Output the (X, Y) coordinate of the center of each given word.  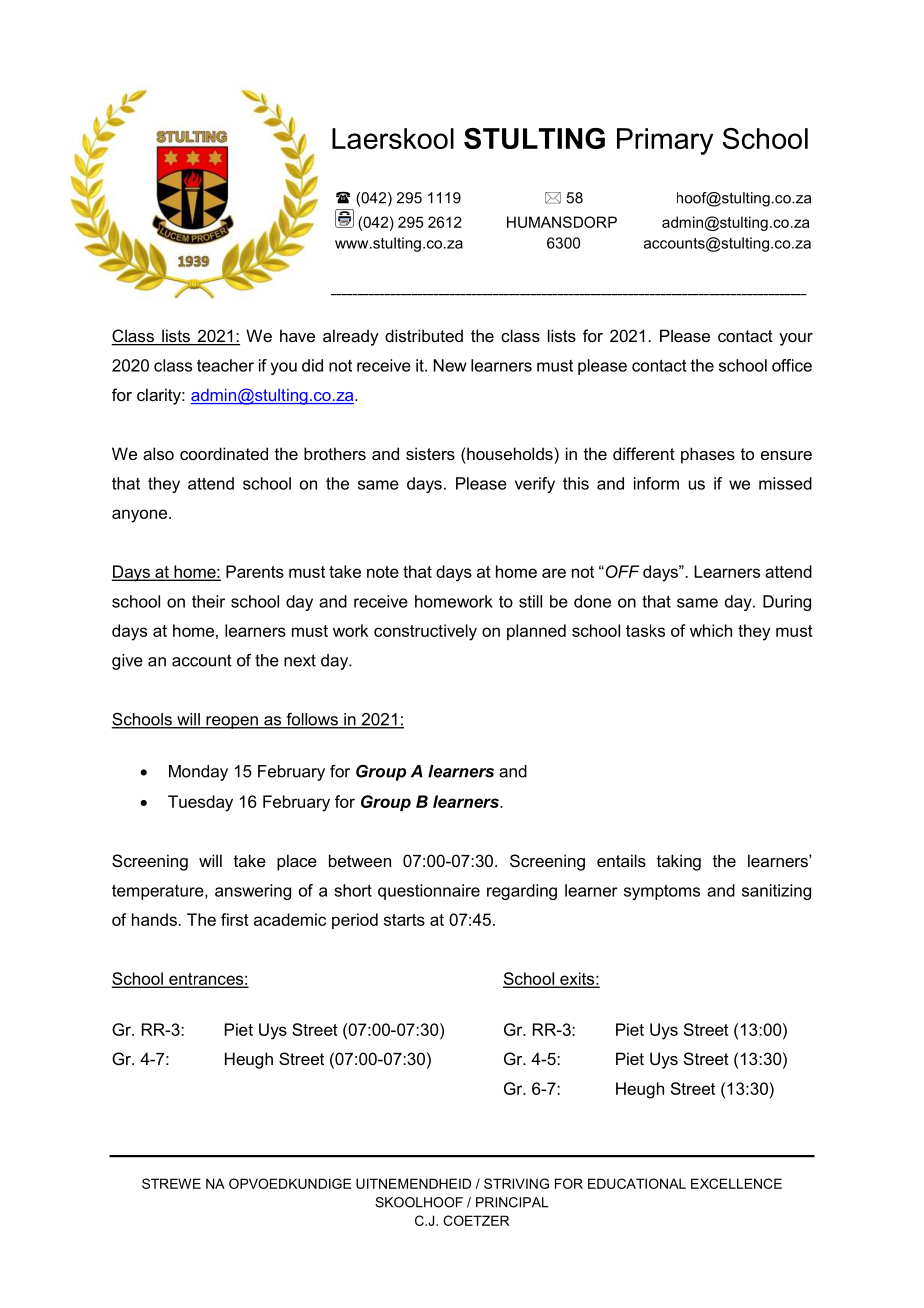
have (297, 335)
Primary (665, 141)
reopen (232, 722)
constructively (425, 632)
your (796, 339)
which (711, 630)
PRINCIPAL (512, 1202)
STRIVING (516, 1183)
